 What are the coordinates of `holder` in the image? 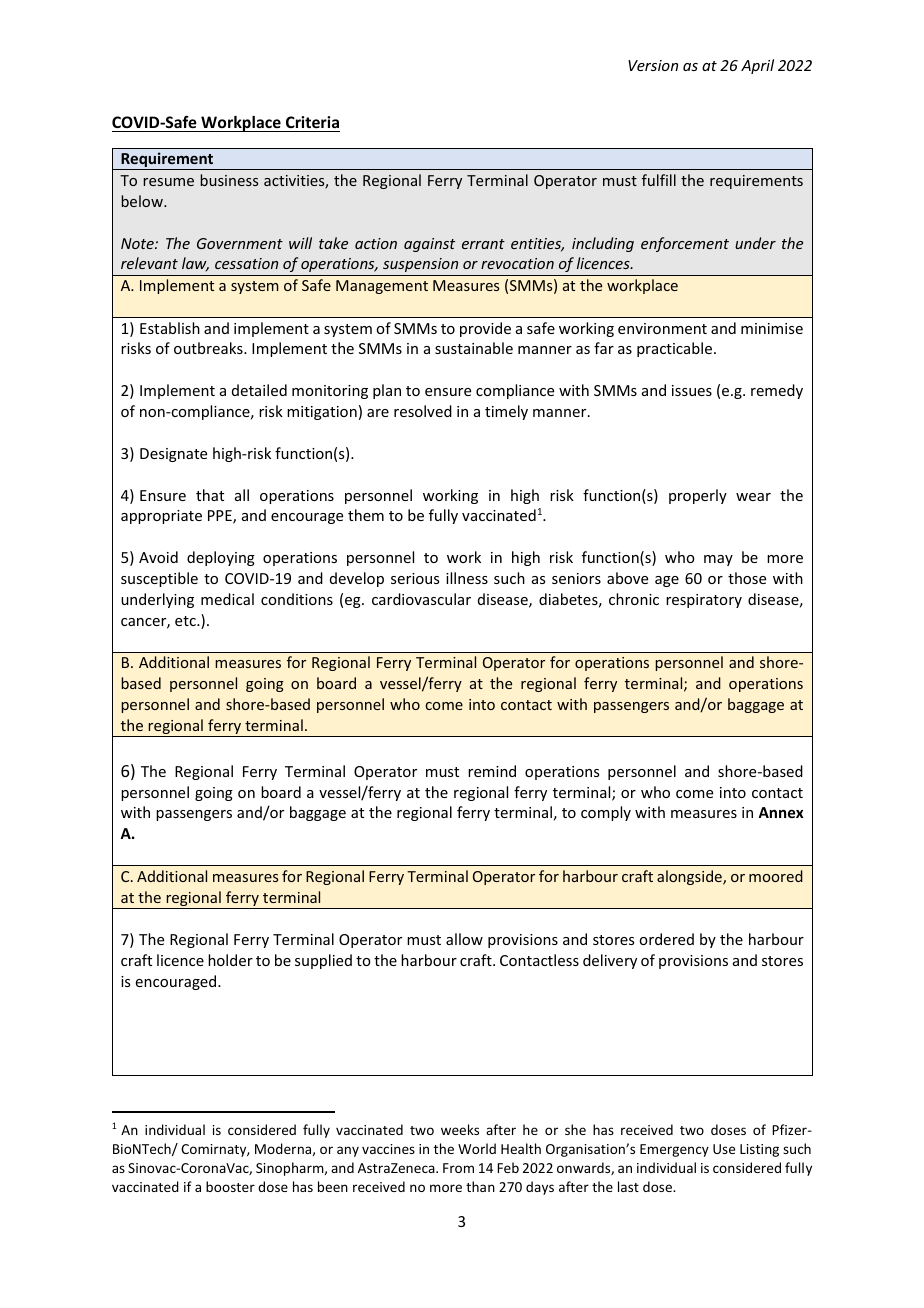 It's located at (230, 960).
